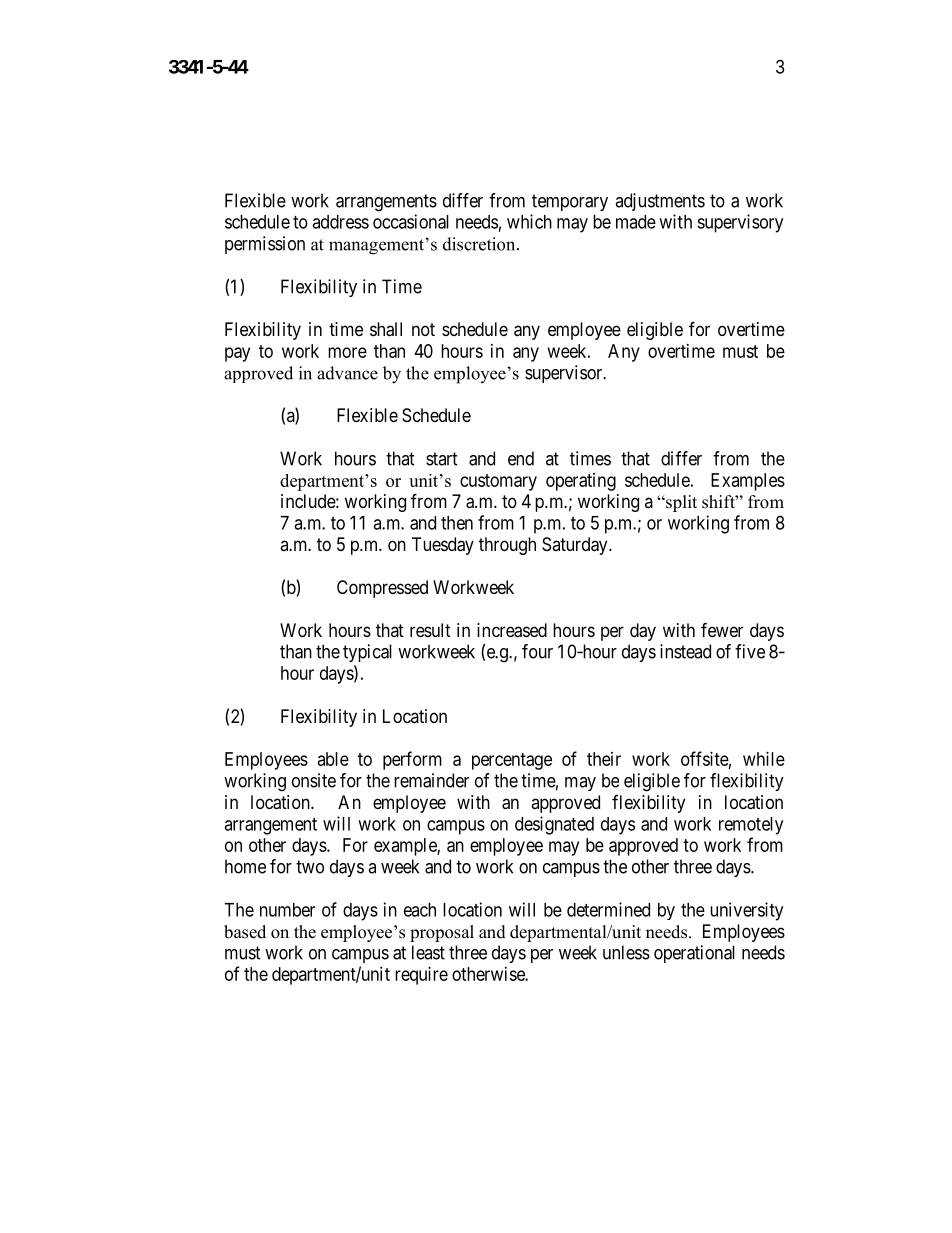 The image size is (952, 1233). I want to click on address, so click(340, 222).
